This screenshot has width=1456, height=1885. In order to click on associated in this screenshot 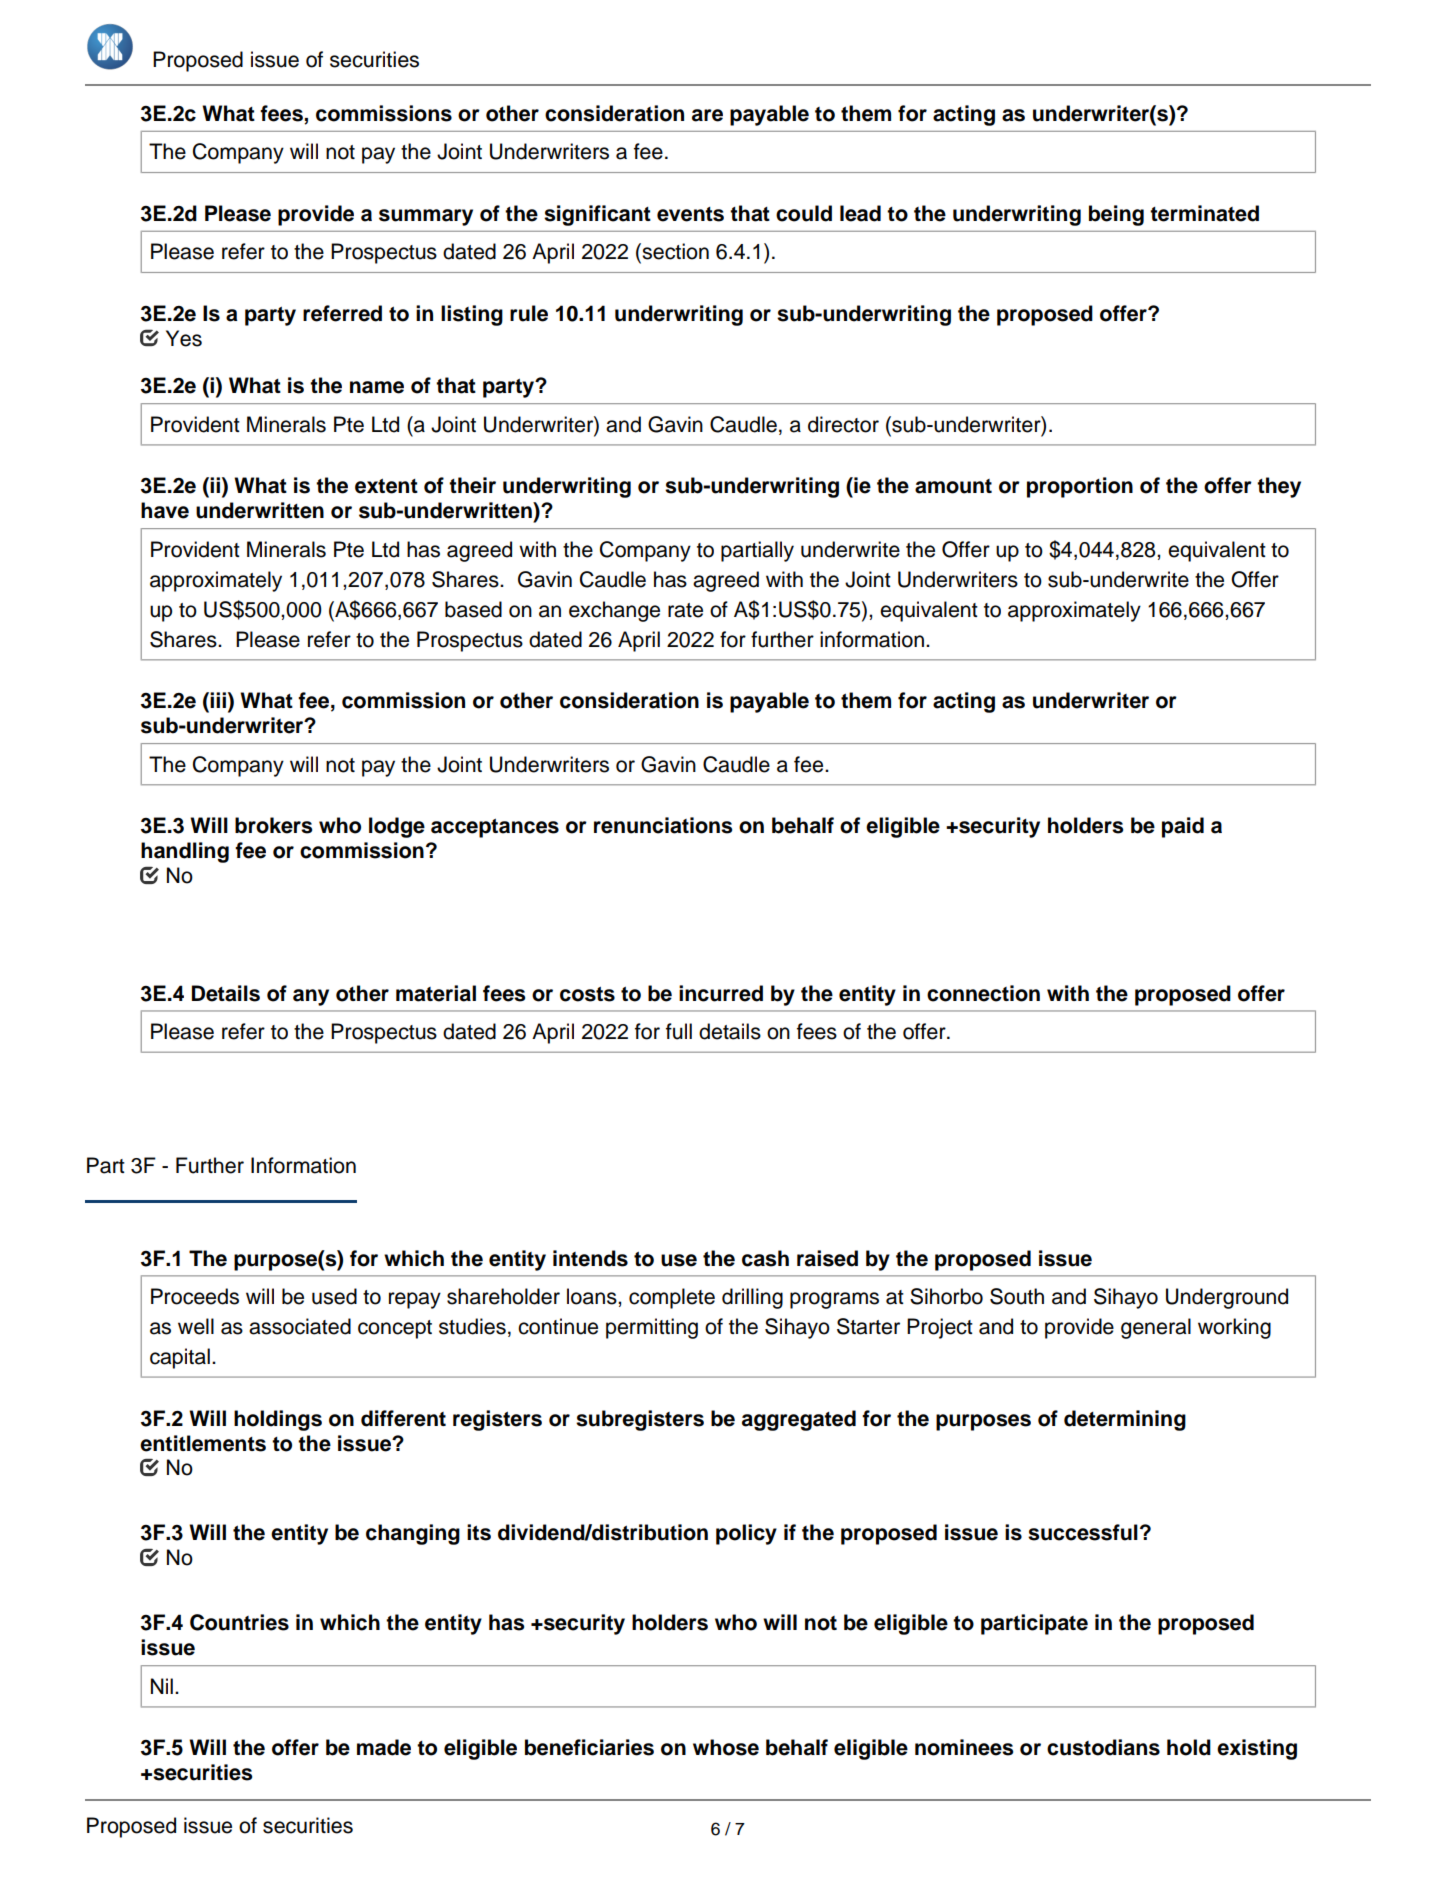, I will do `click(300, 1326)`.
